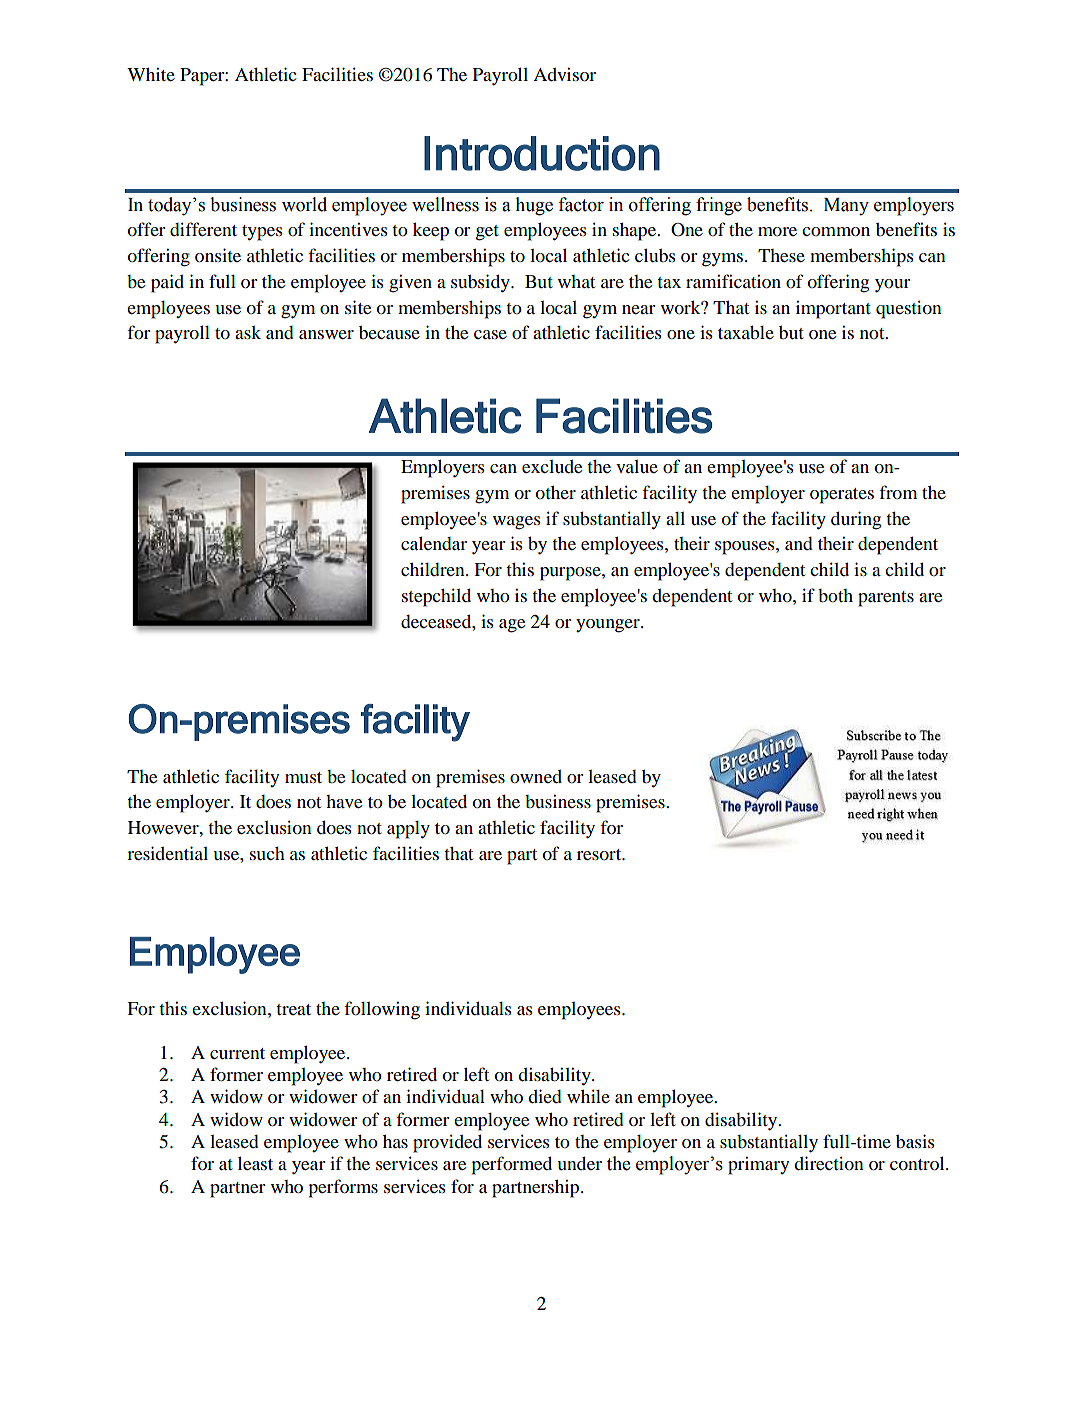 This page has width=1083, height=1401. I want to click on case, so click(490, 334).
